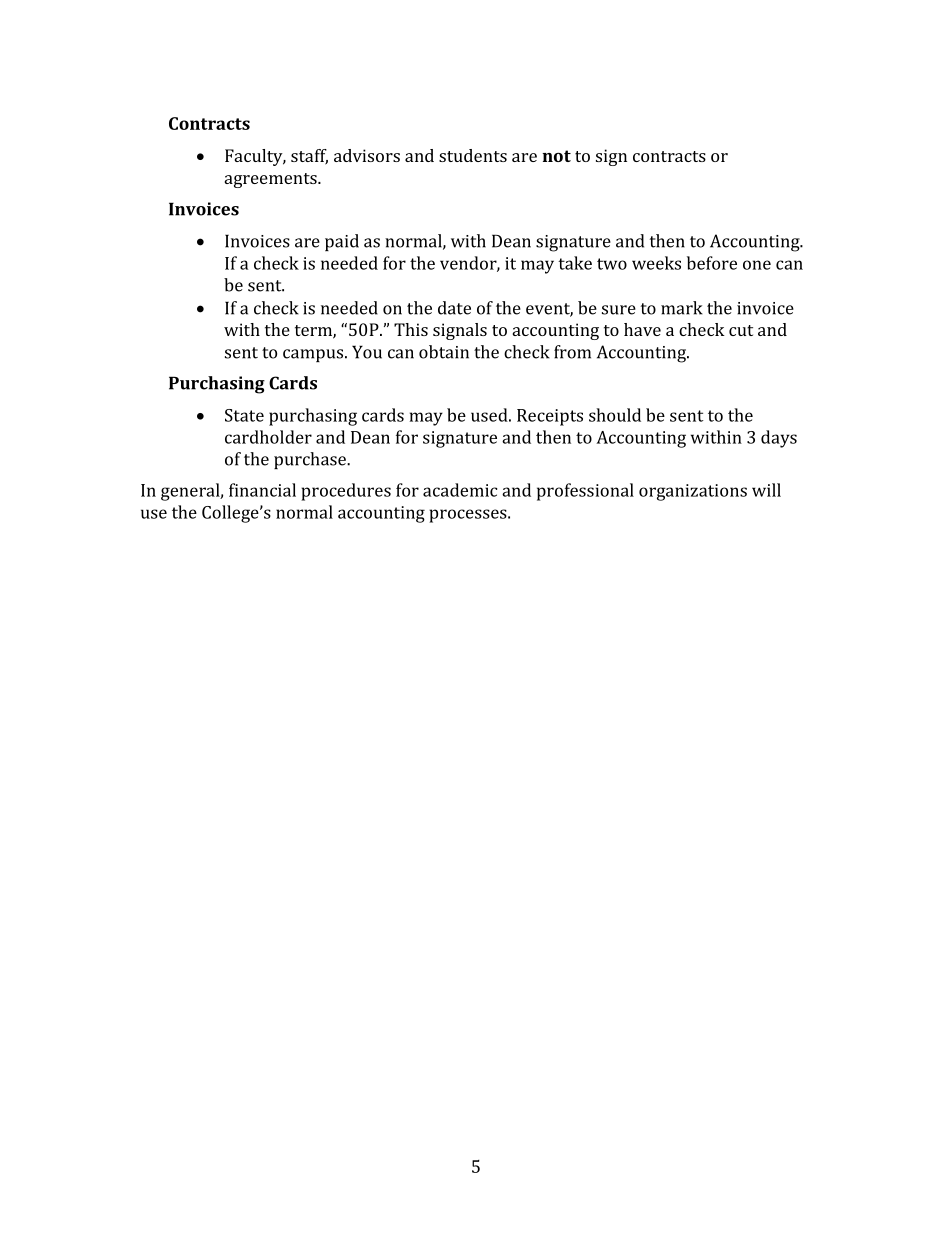 The height and width of the image is (1233, 952). Describe the element at coordinates (346, 492) in the image. I see `procedures` at that location.
